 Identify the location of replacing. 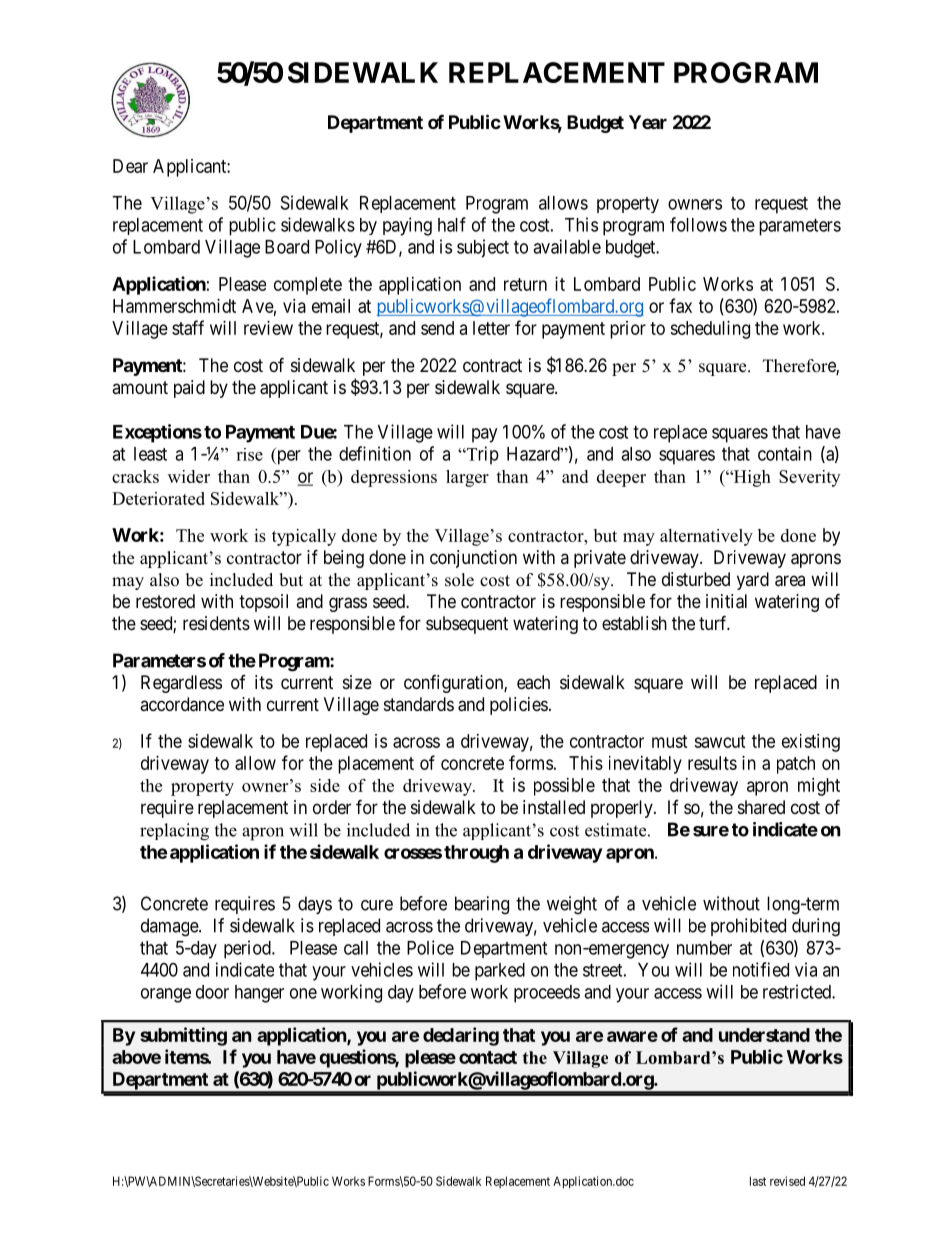
(174, 832).
